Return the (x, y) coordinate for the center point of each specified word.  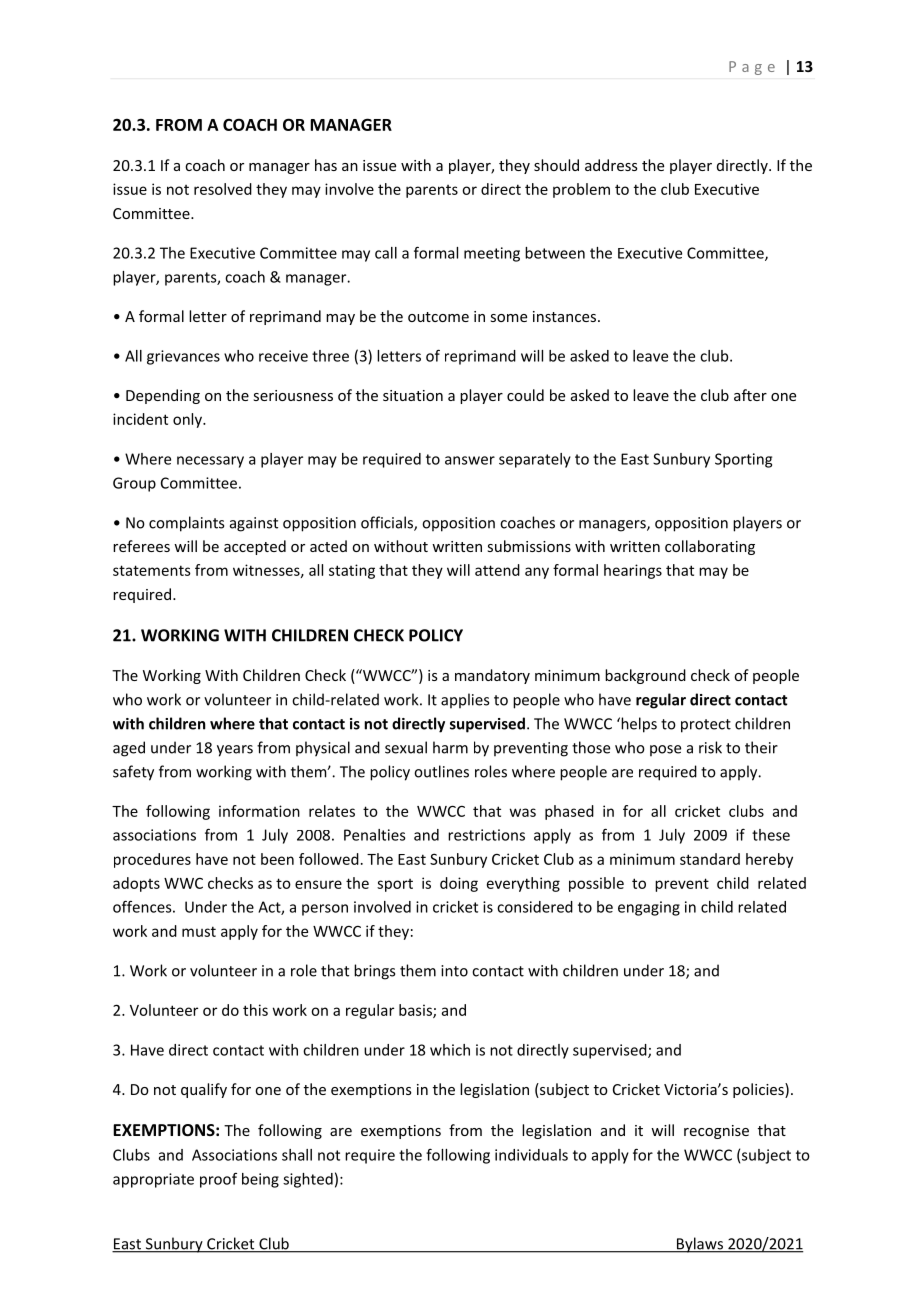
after (750, 395)
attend (497, 570)
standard (710, 859)
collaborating (710, 547)
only (188, 420)
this (255, 1010)
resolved (223, 189)
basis (416, 1011)
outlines (441, 771)
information (259, 811)
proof (218, 1180)
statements (152, 570)
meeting (492, 254)
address (611, 165)
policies (759, 1090)
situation (413, 395)
